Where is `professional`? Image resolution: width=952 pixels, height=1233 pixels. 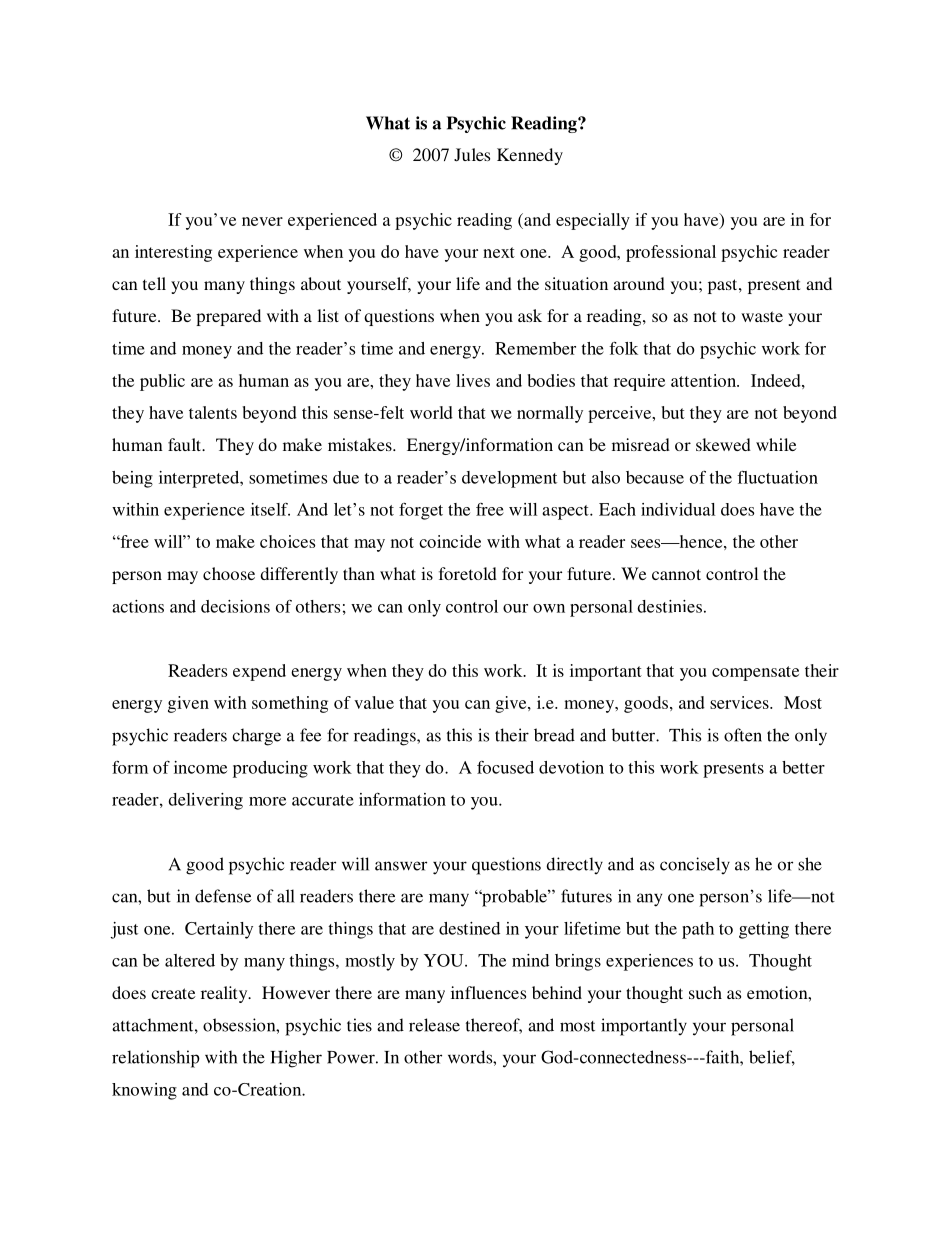
professional is located at coordinates (671, 253).
